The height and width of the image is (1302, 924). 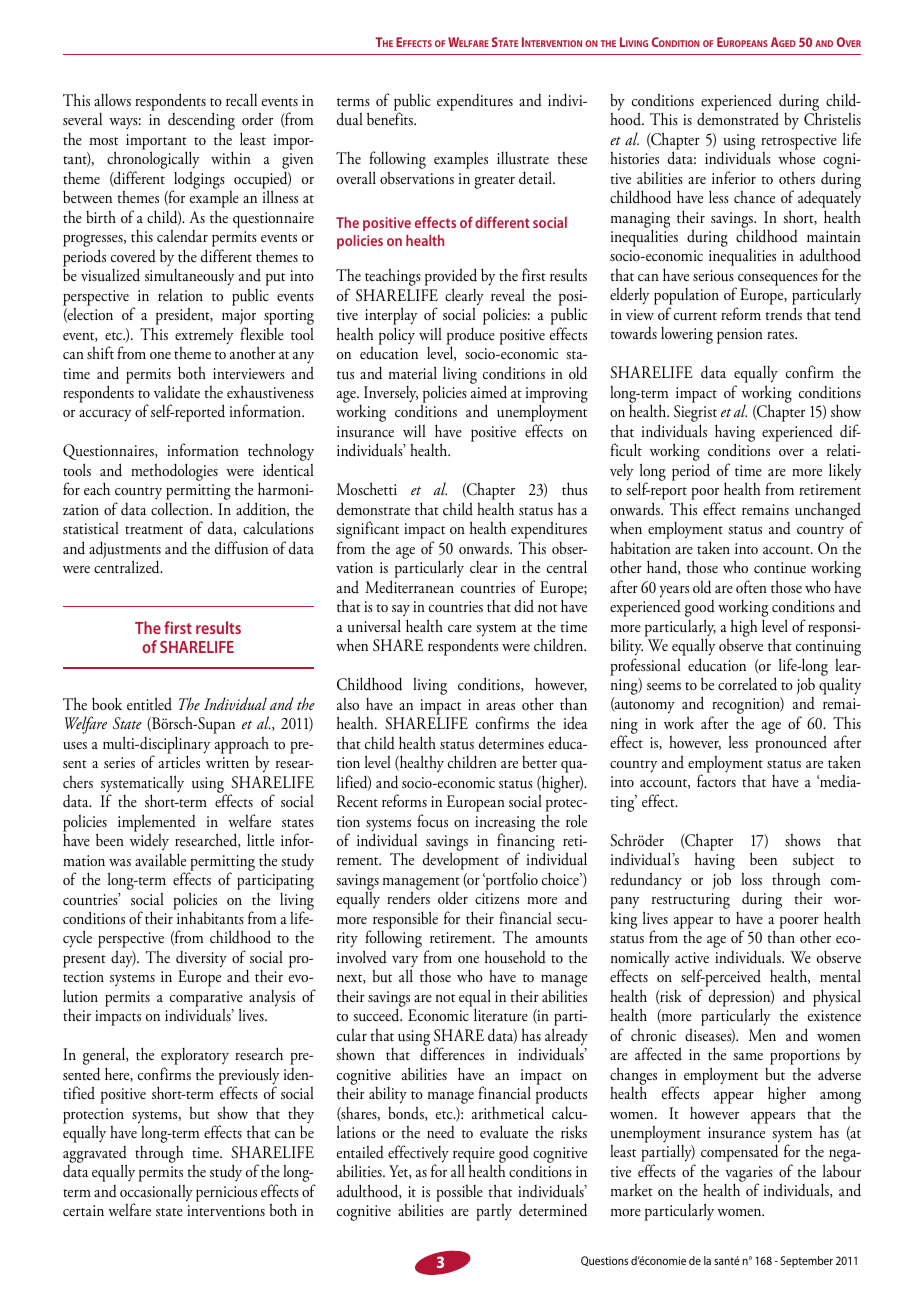 What do you see at coordinates (149, 703) in the image?
I see `entitled` at bounding box center [149, 703].
